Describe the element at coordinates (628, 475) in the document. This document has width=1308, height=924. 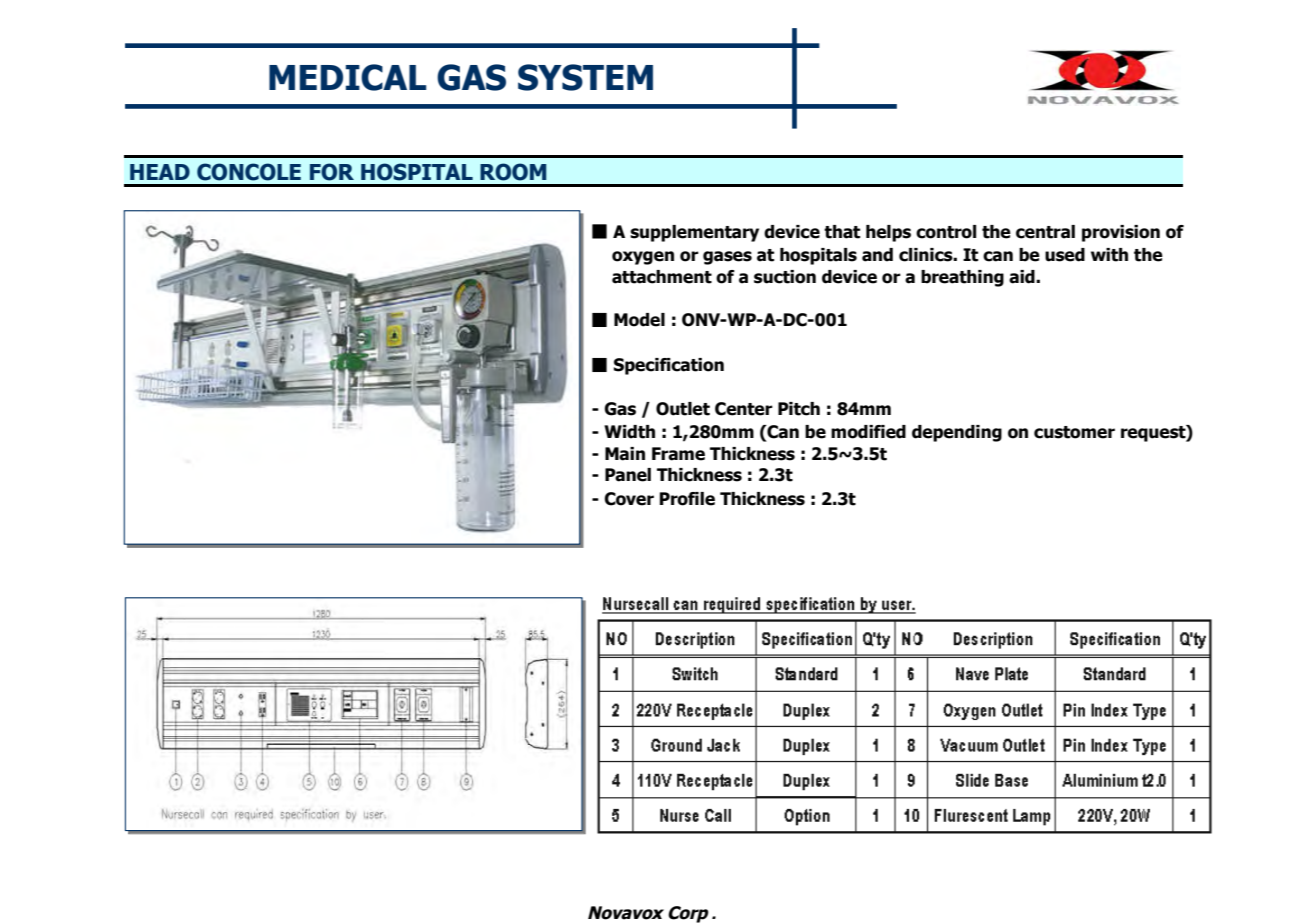
I see `Panel` at that location.
